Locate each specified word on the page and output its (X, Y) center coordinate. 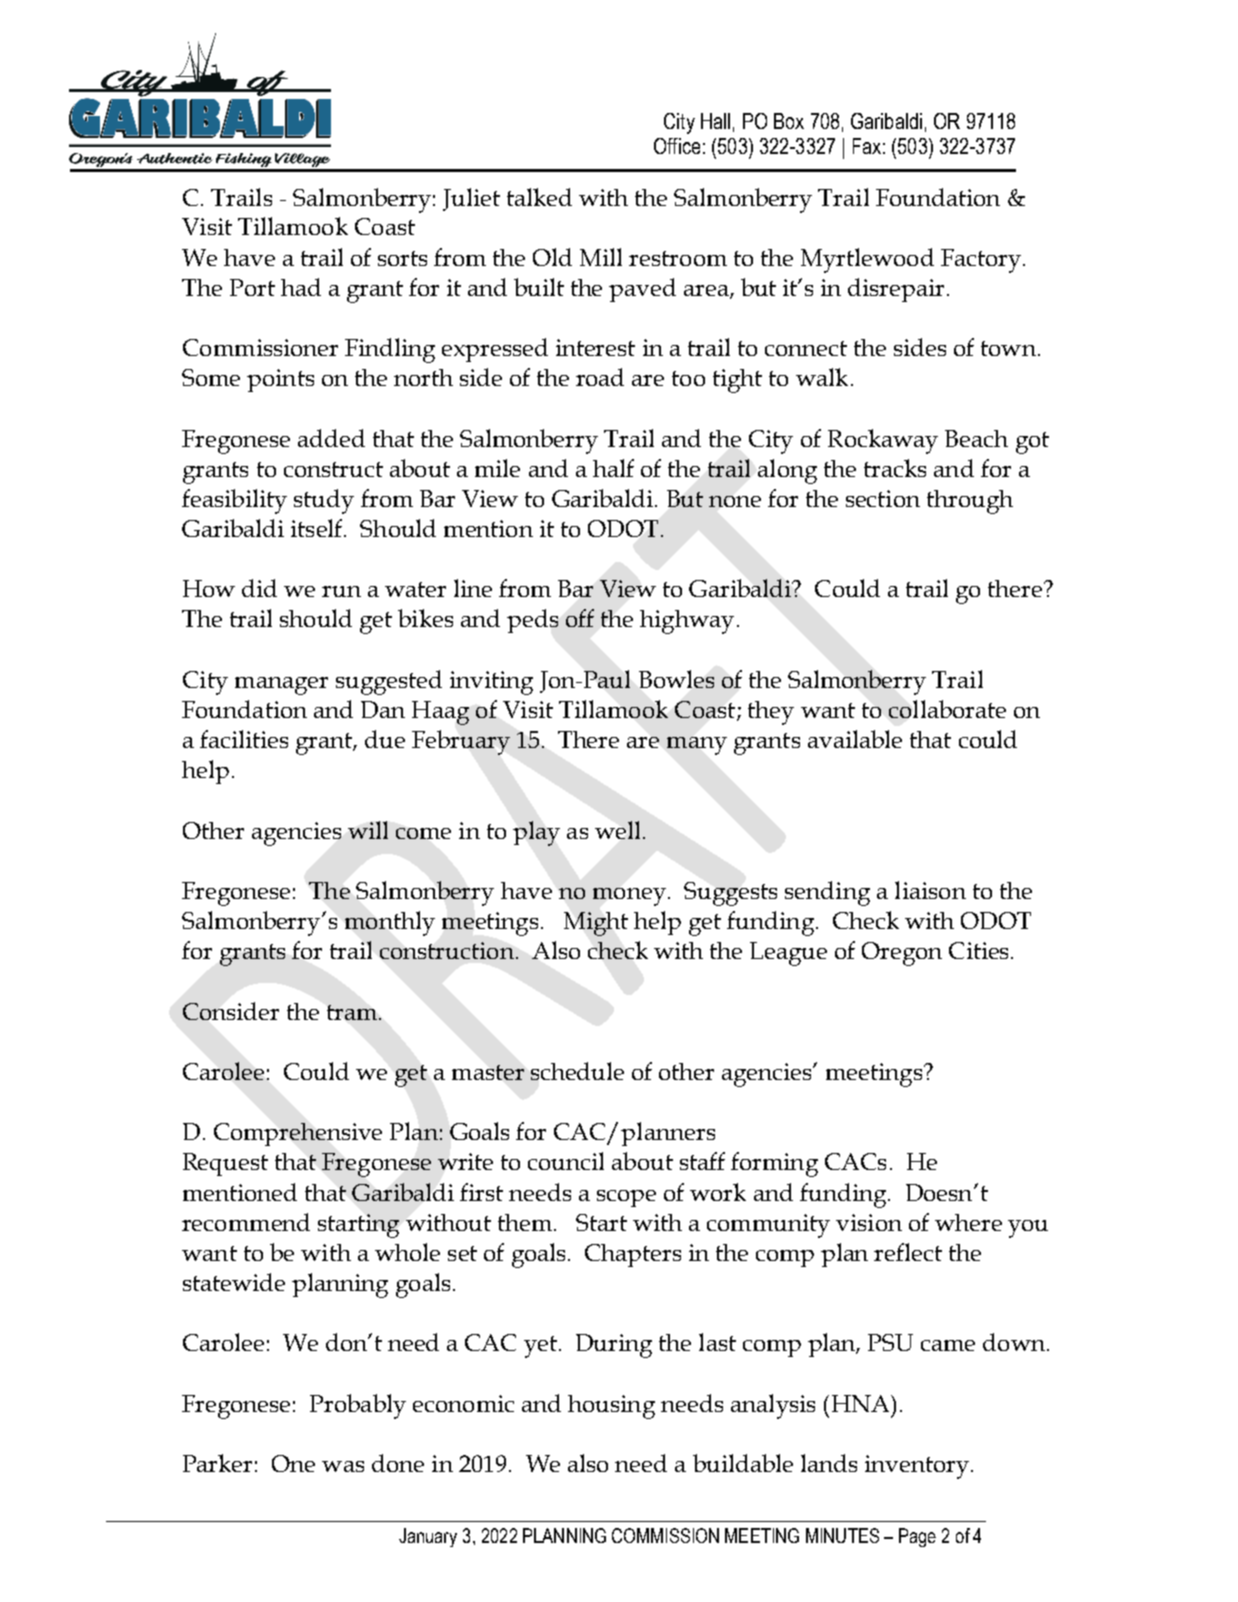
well (617, 830)
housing (611, 1407)
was (343, 1466)
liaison (930, 890)
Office (677, 146)
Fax (867, 146)
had (301, 287)
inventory (917, 1467)
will (368, 830)
